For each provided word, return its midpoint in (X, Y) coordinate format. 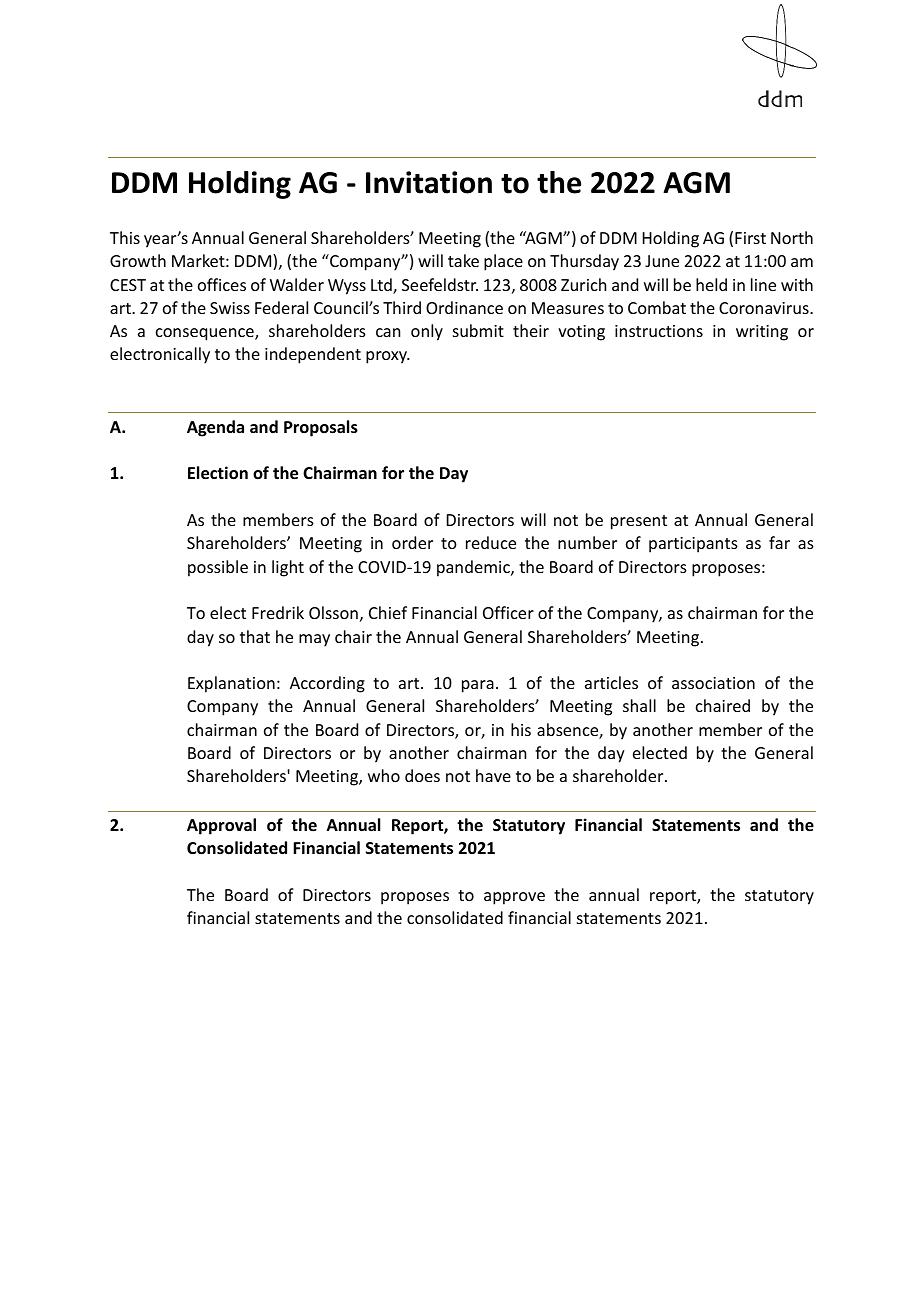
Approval (221, 826)
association (713, 683)
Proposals (321, 428)
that (255, 636)
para (478, 686)
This (125, 237)
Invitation (429, 182)
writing (762, 333)
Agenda (215, 428)
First (750, 238)
